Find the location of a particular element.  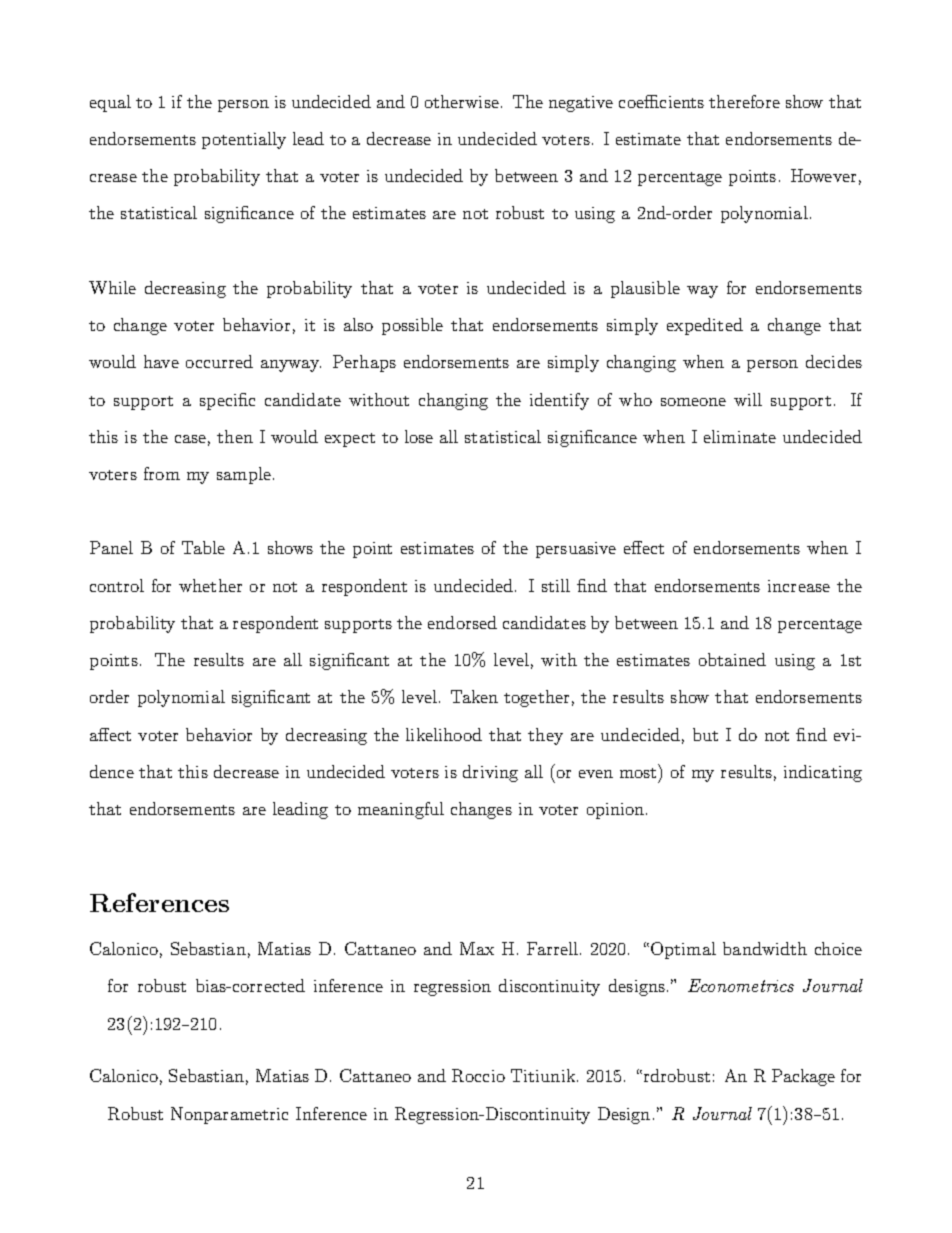

meaningful is located at coordinates (401, 810).
